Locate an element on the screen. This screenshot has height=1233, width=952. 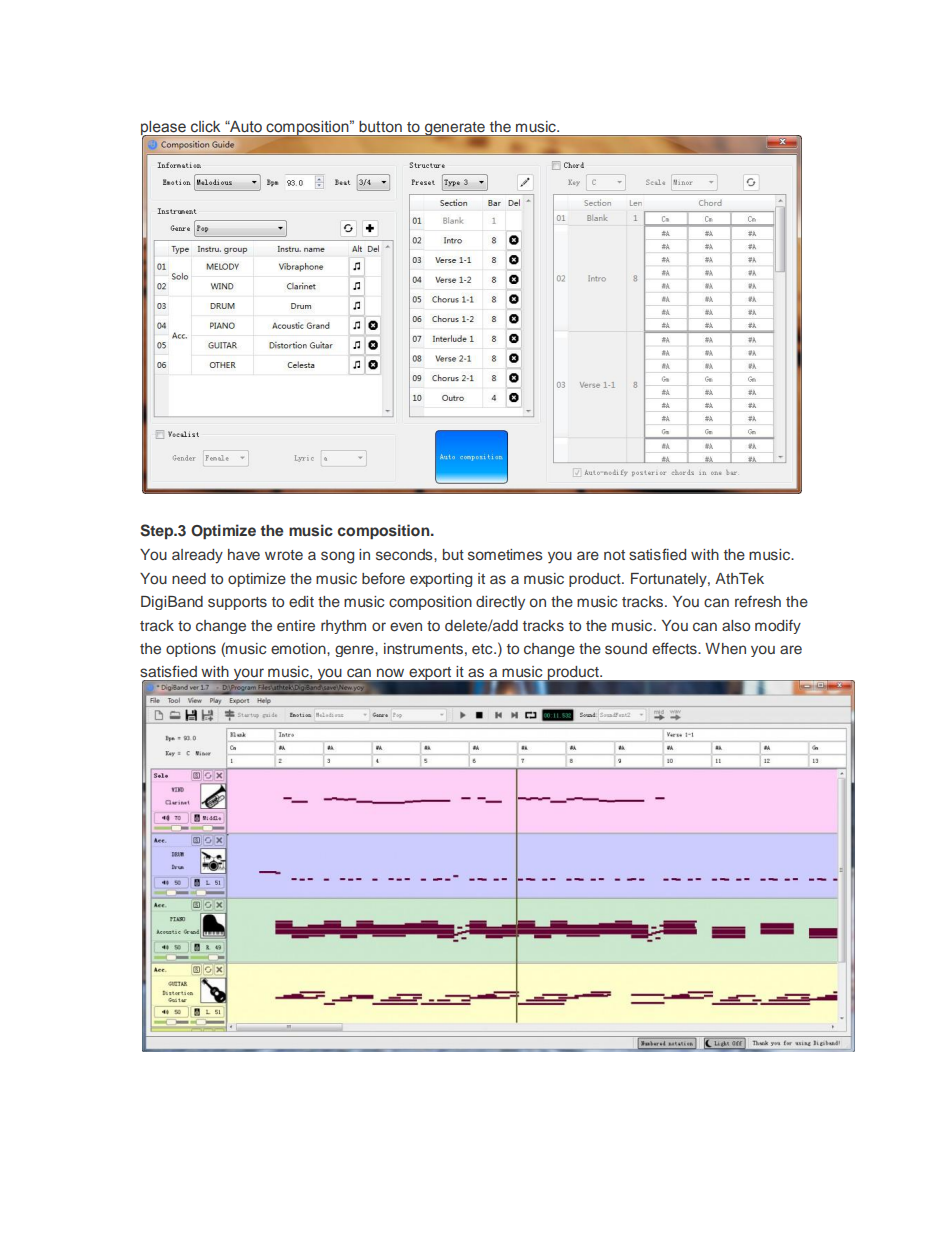
entire is located at coordinates (296, 625).
